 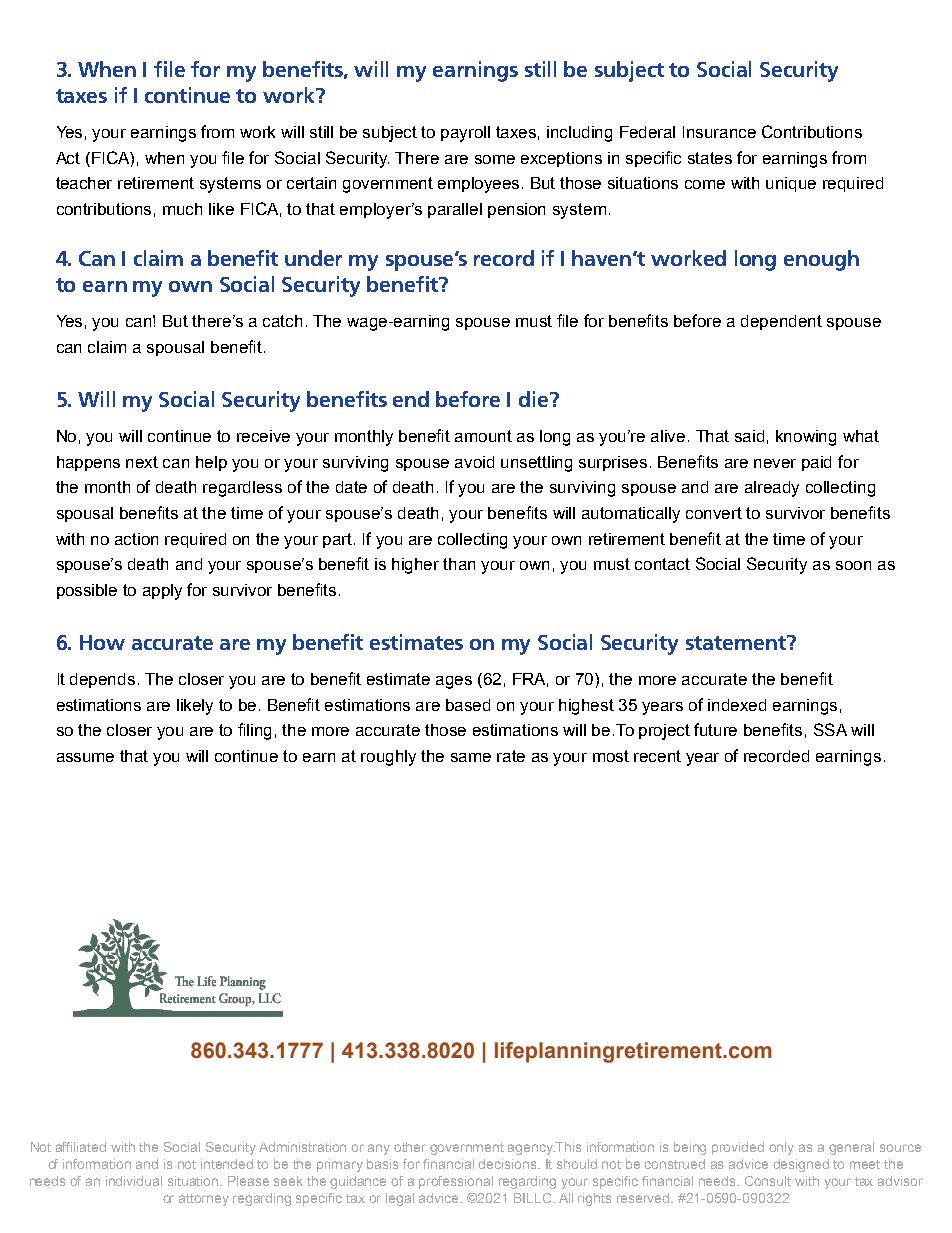 What do you see at coordinates (495, 159) in the document?
I see `some` at bounding box center [495, 159].
